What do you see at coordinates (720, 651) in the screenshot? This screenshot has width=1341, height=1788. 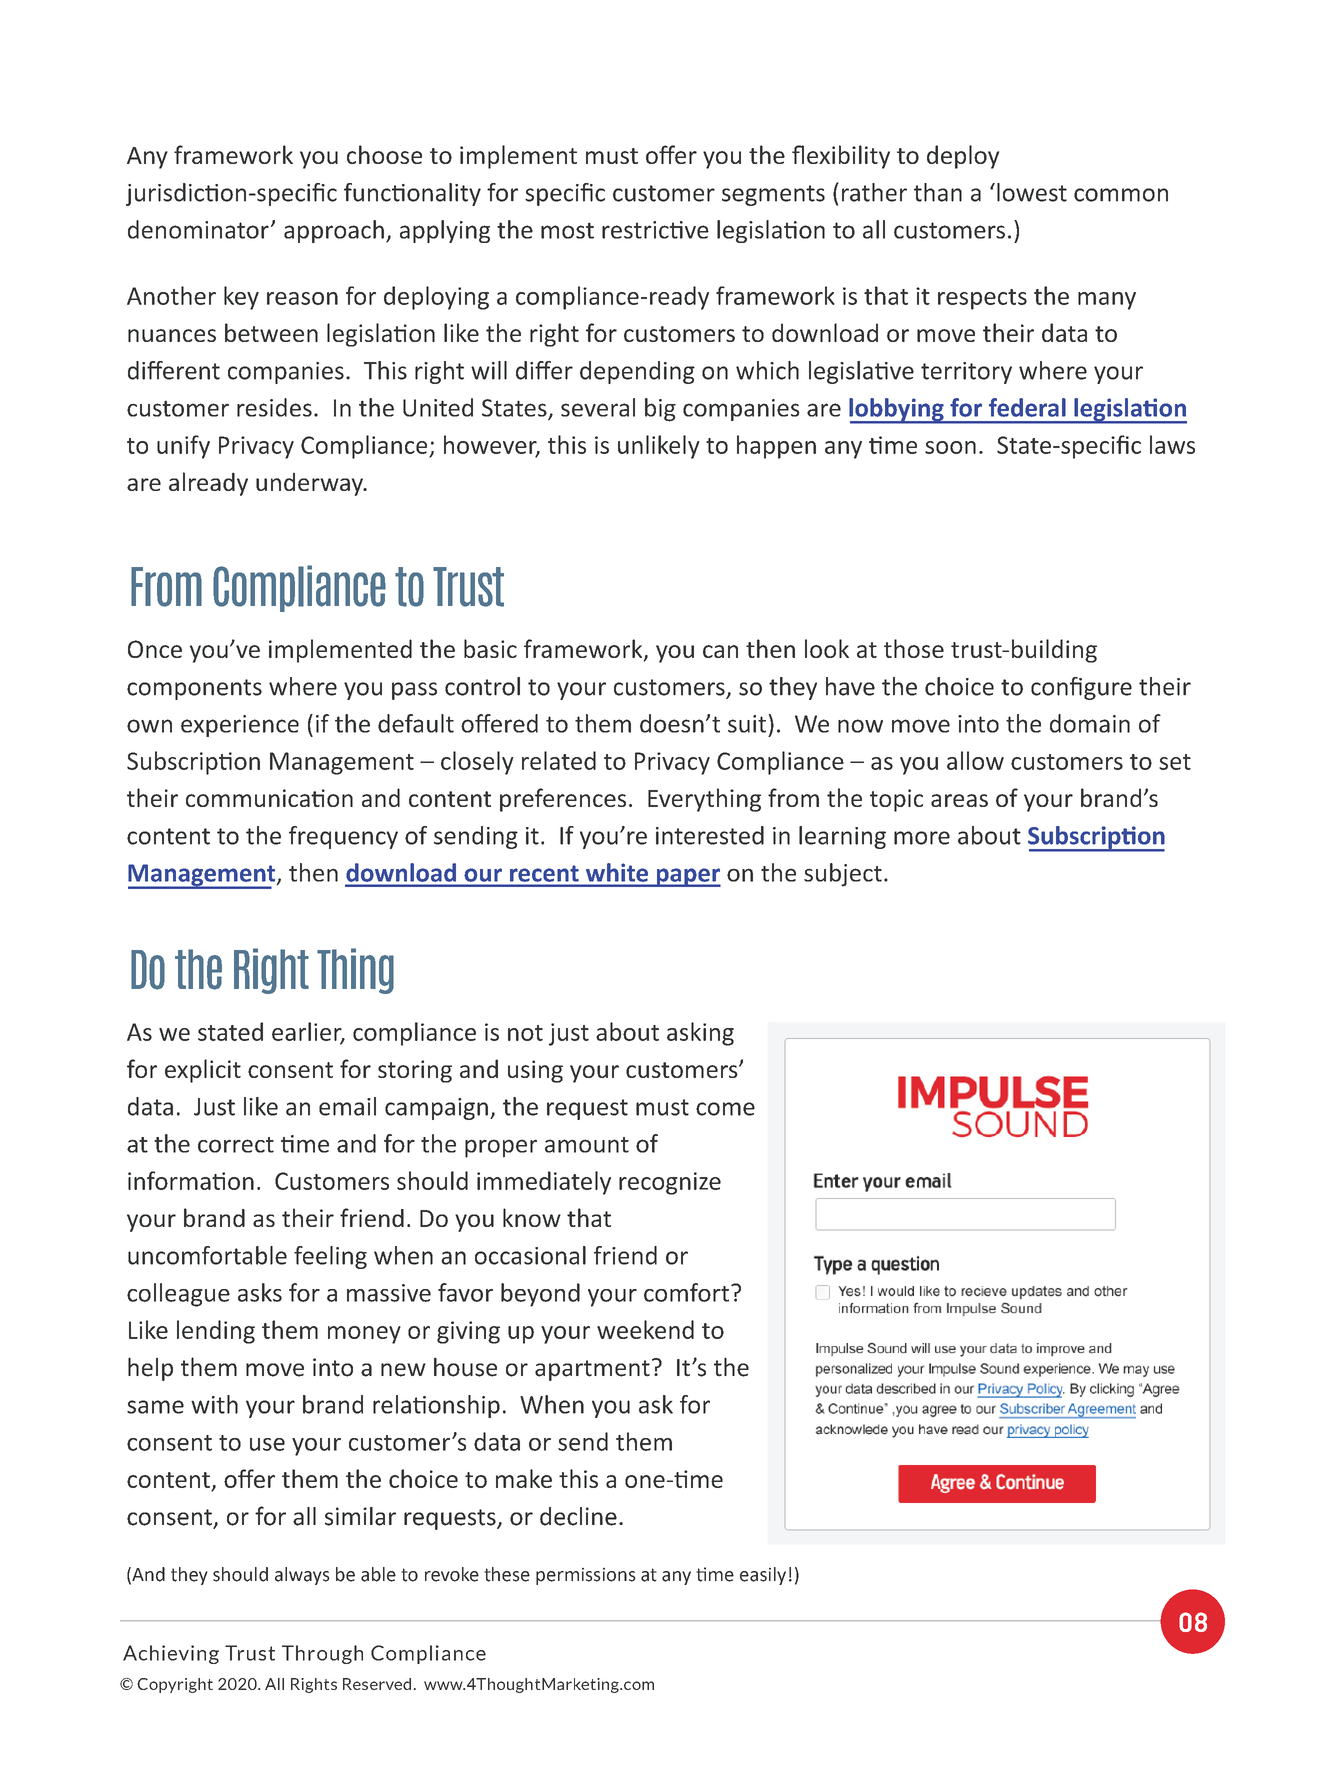 I see `can` at bounding box center [720, 651].
